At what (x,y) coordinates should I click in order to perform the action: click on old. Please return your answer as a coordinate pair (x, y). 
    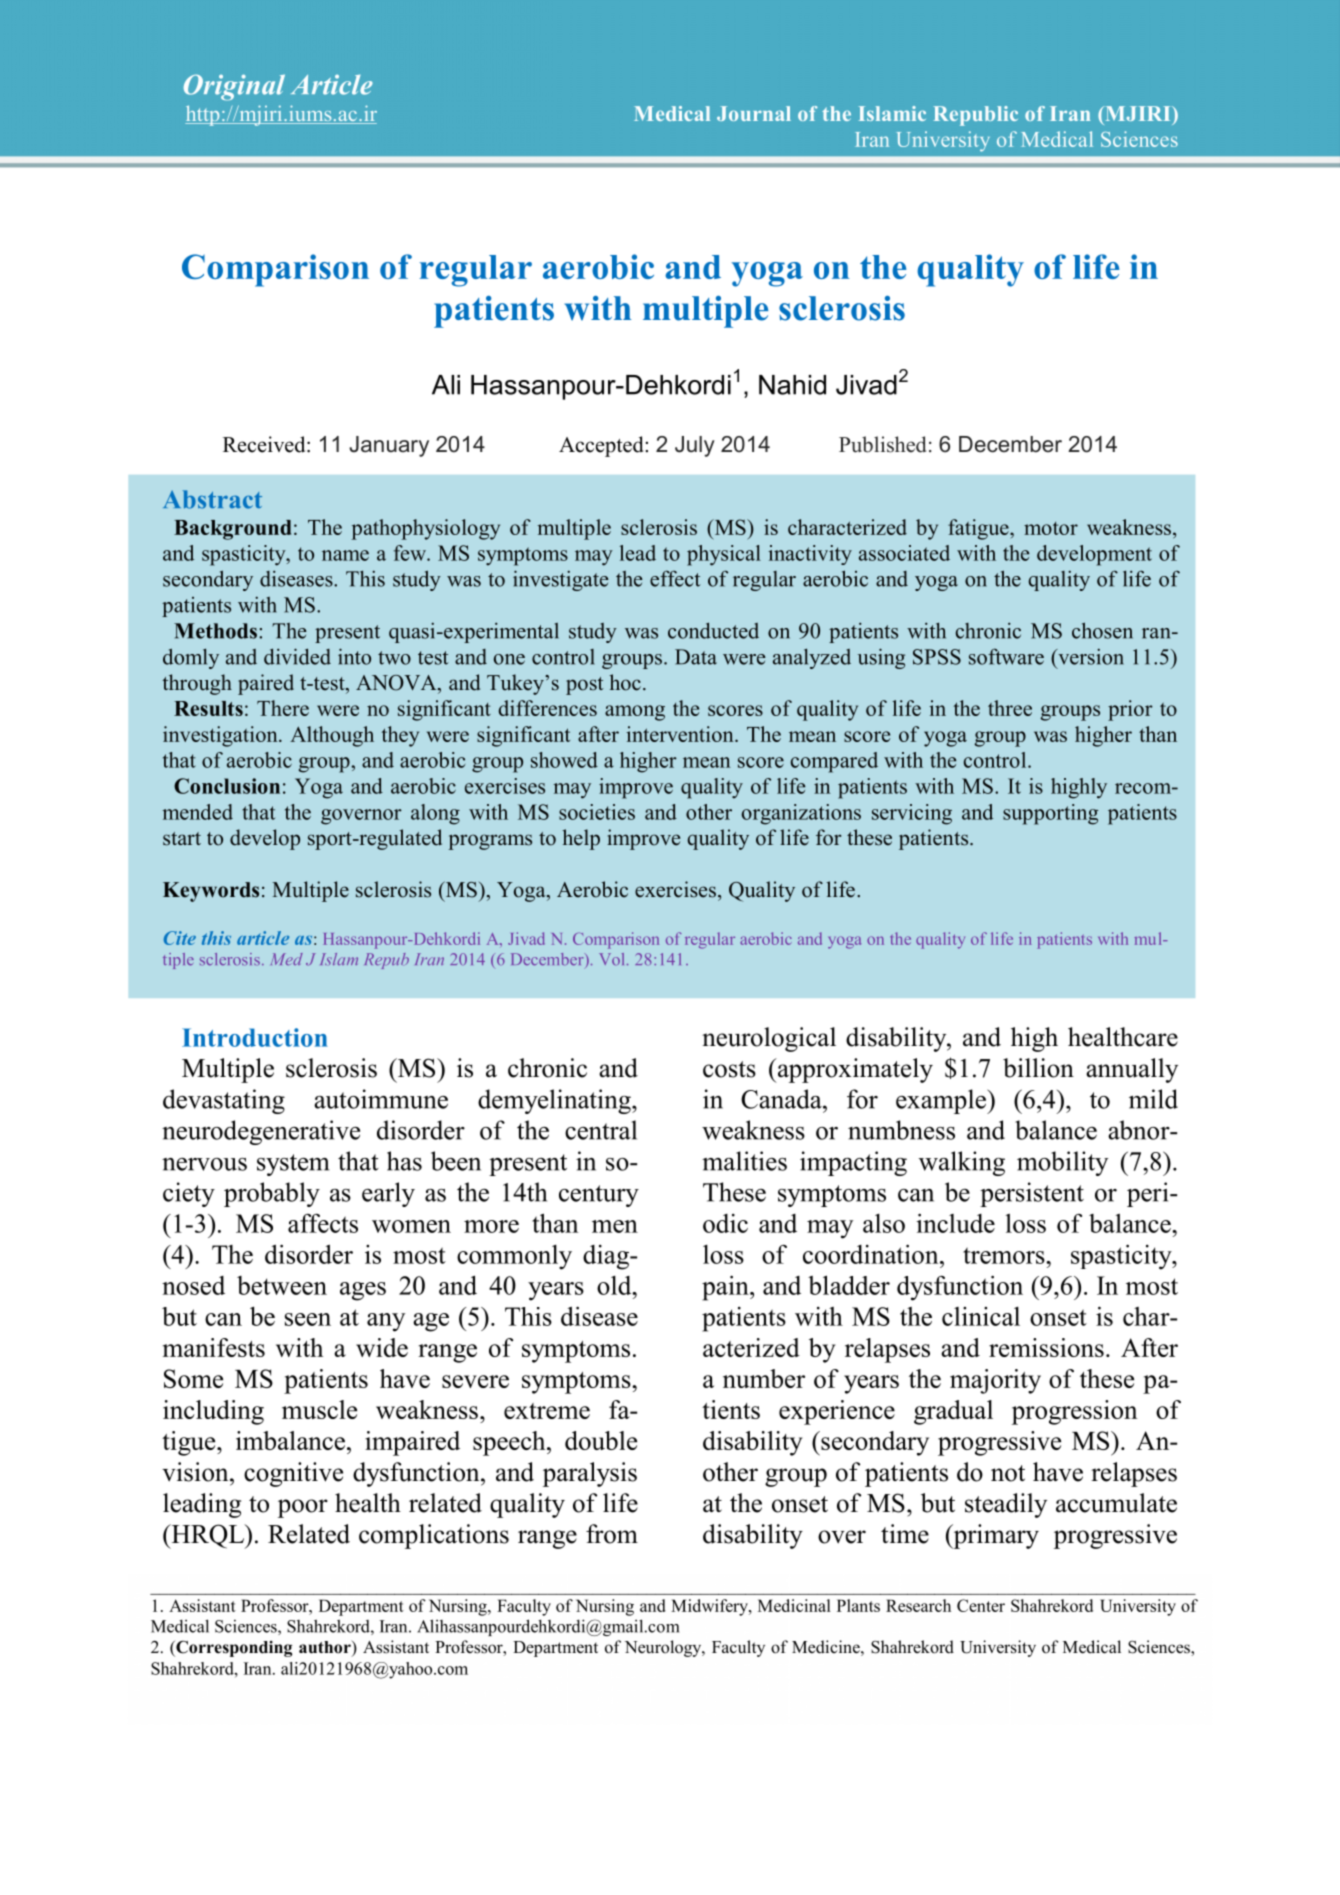
    Looking at the image, I should click on (615, 1285).
